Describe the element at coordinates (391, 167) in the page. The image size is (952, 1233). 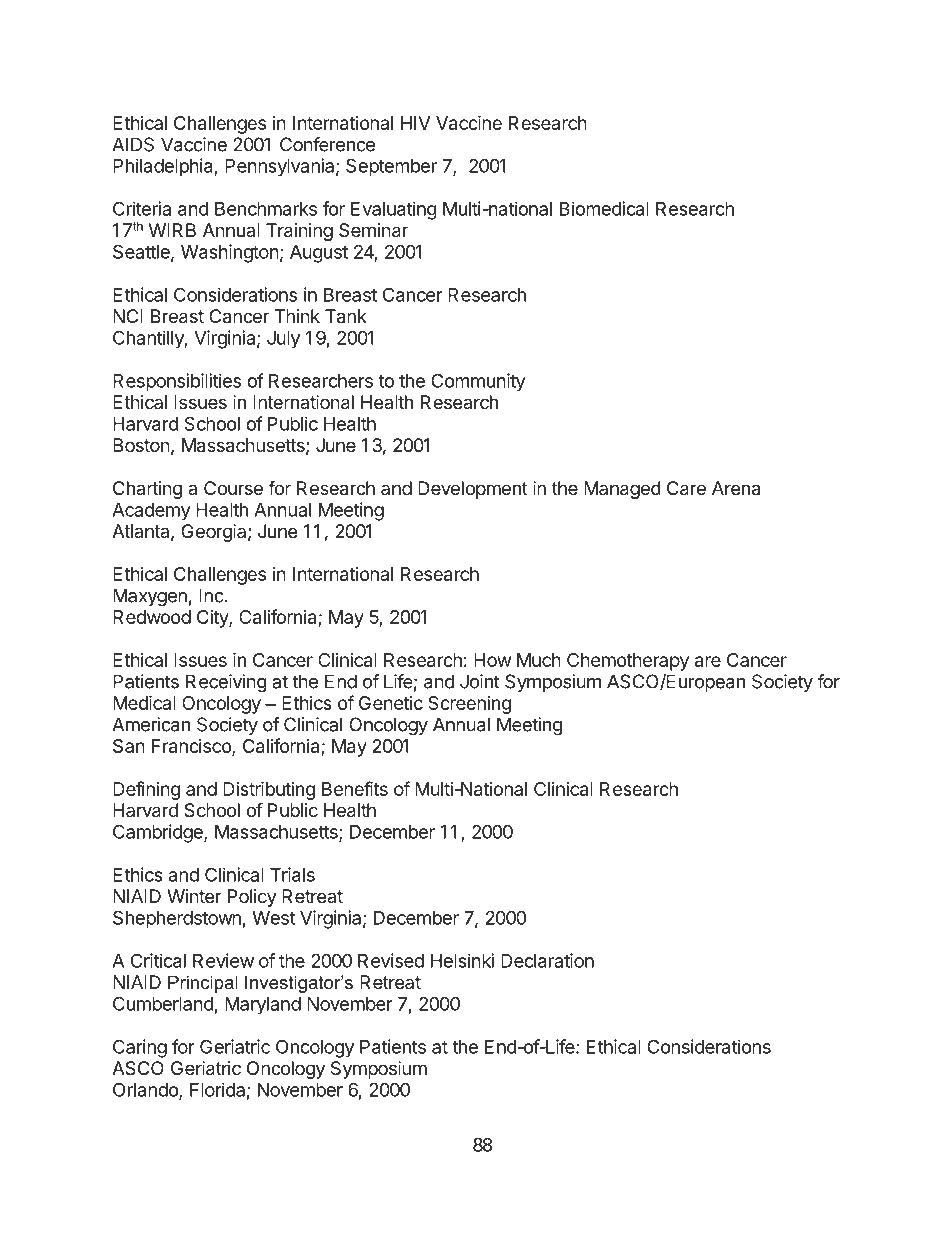
I see `September` at that location.
